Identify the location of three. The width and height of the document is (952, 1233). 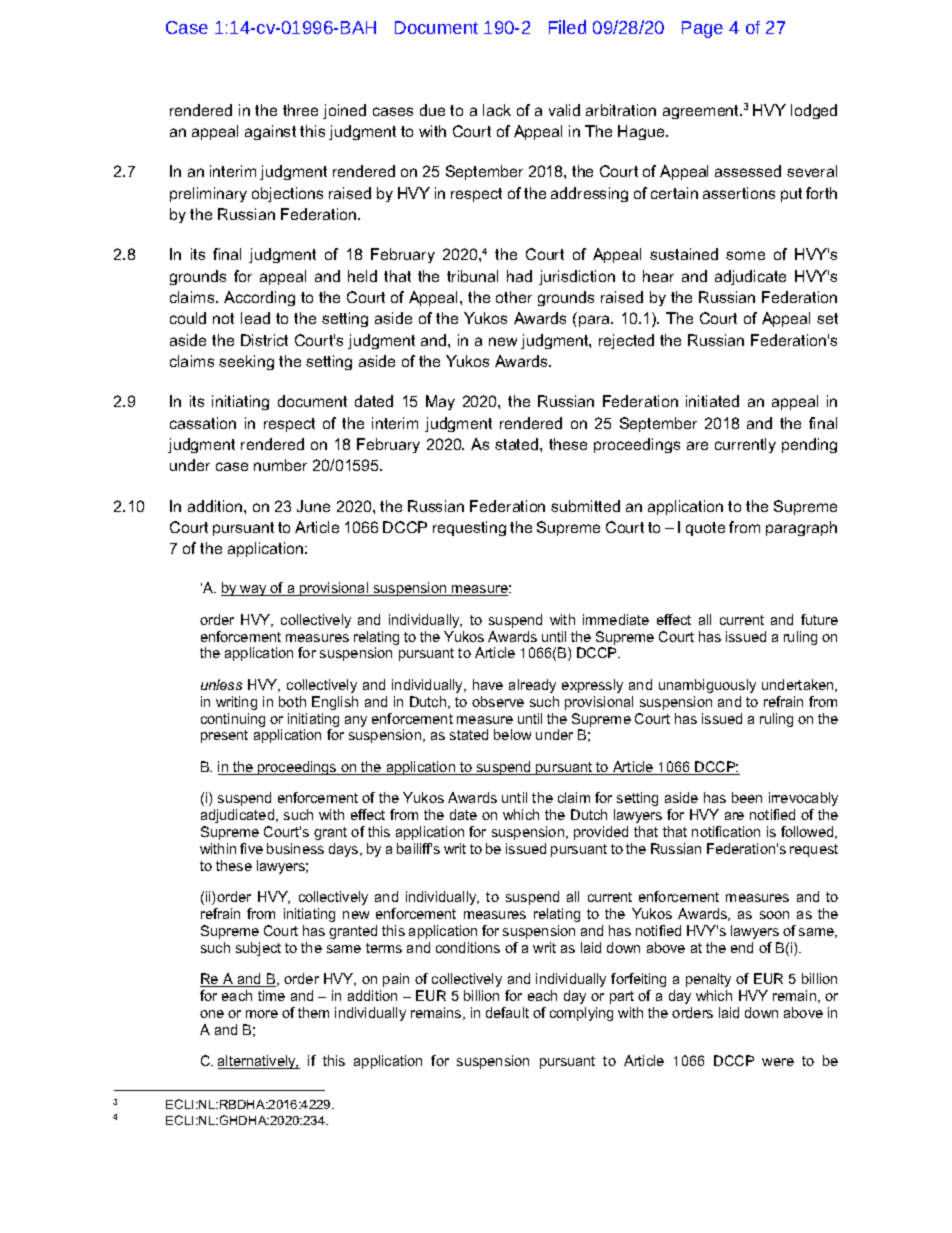
(300, 110).
